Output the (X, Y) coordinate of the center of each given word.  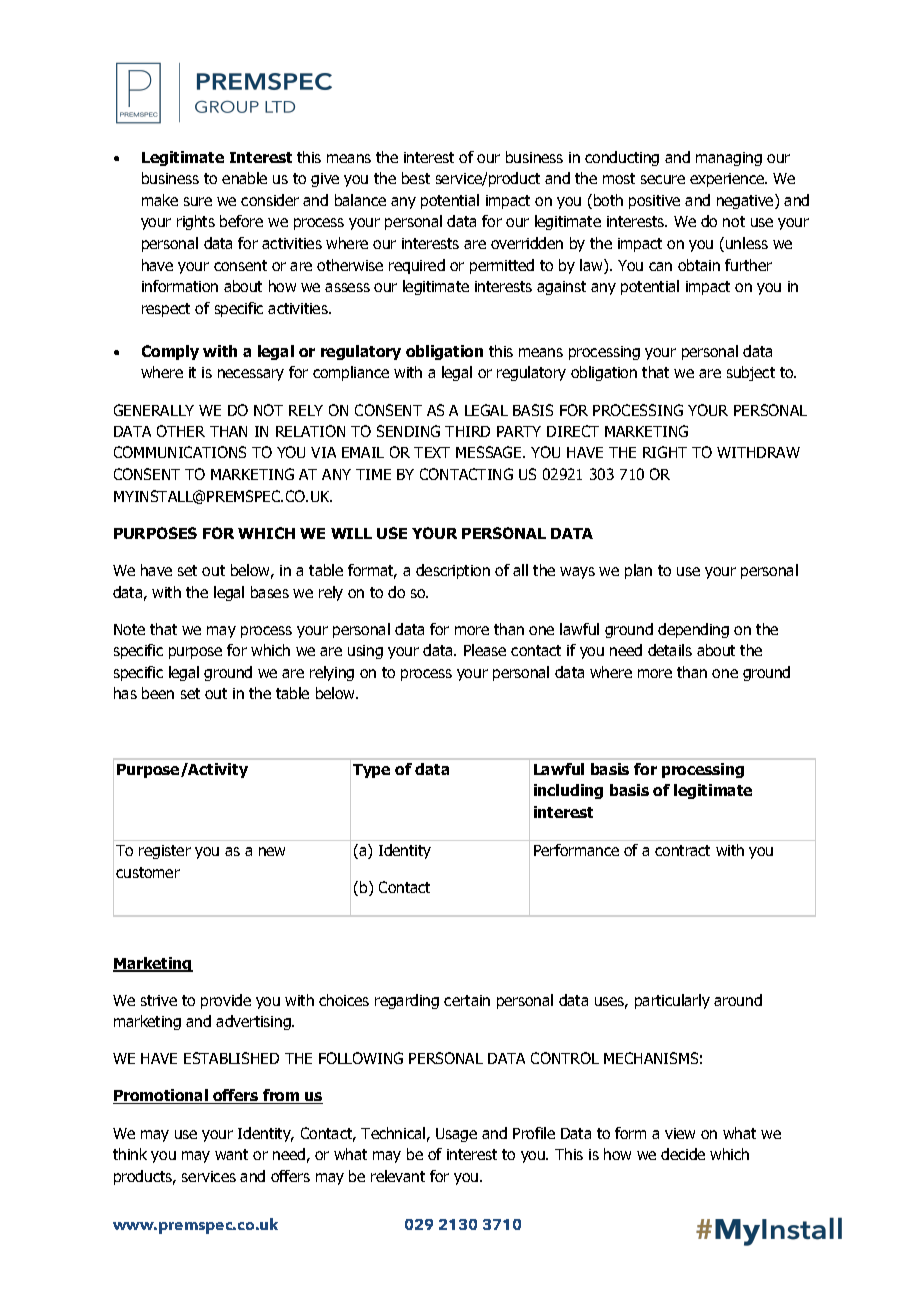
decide (683, 1154)
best (416, 178)
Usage (456, 1135)
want (231, 1154)
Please (485, 650)
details (670, 650)
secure (663, 179)
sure (198, 201)
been (158, 693)
